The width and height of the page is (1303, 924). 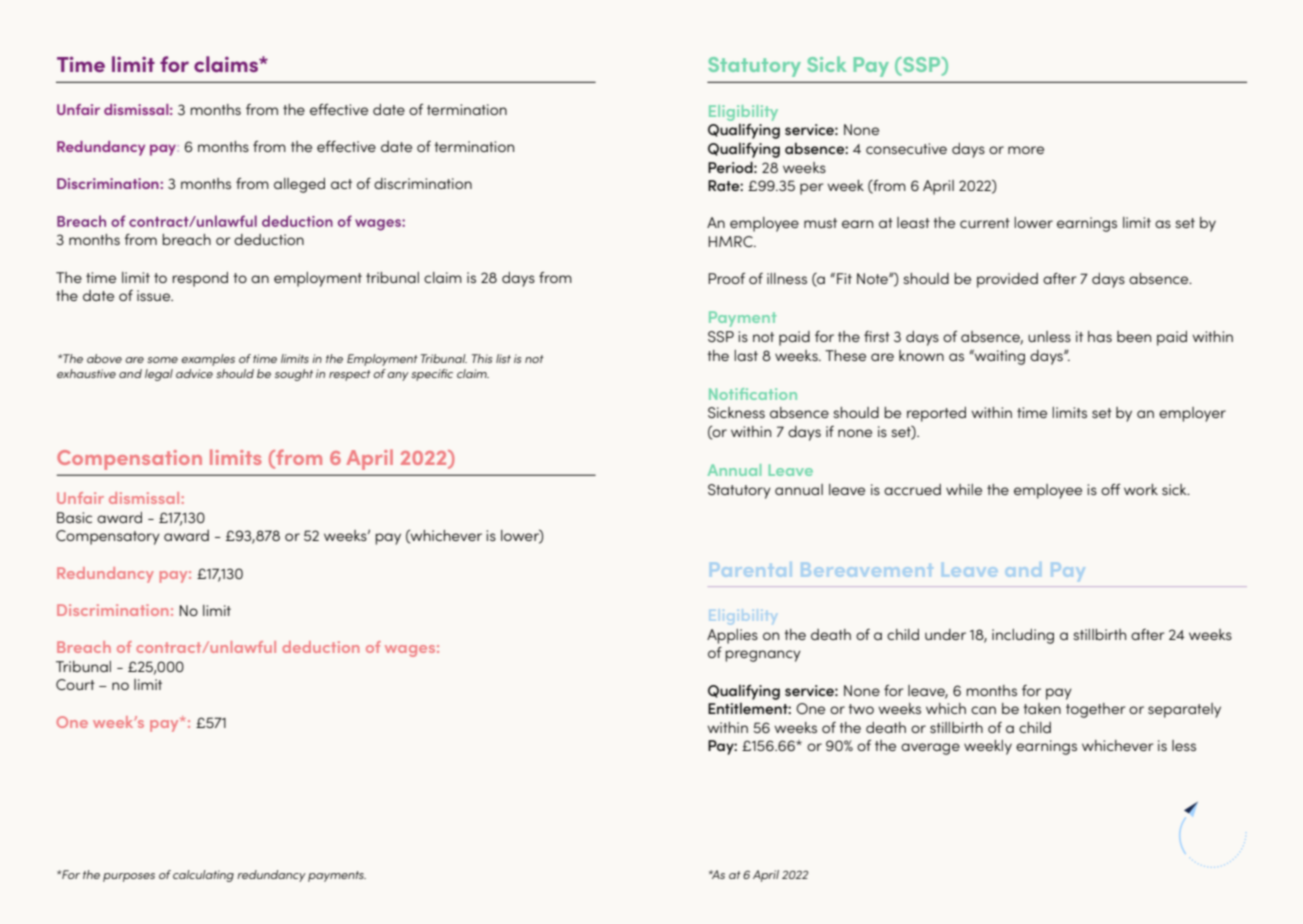 What do you see at coordinates (930, 749) in the page?
I see `average` at bounding box center [930, 749].
